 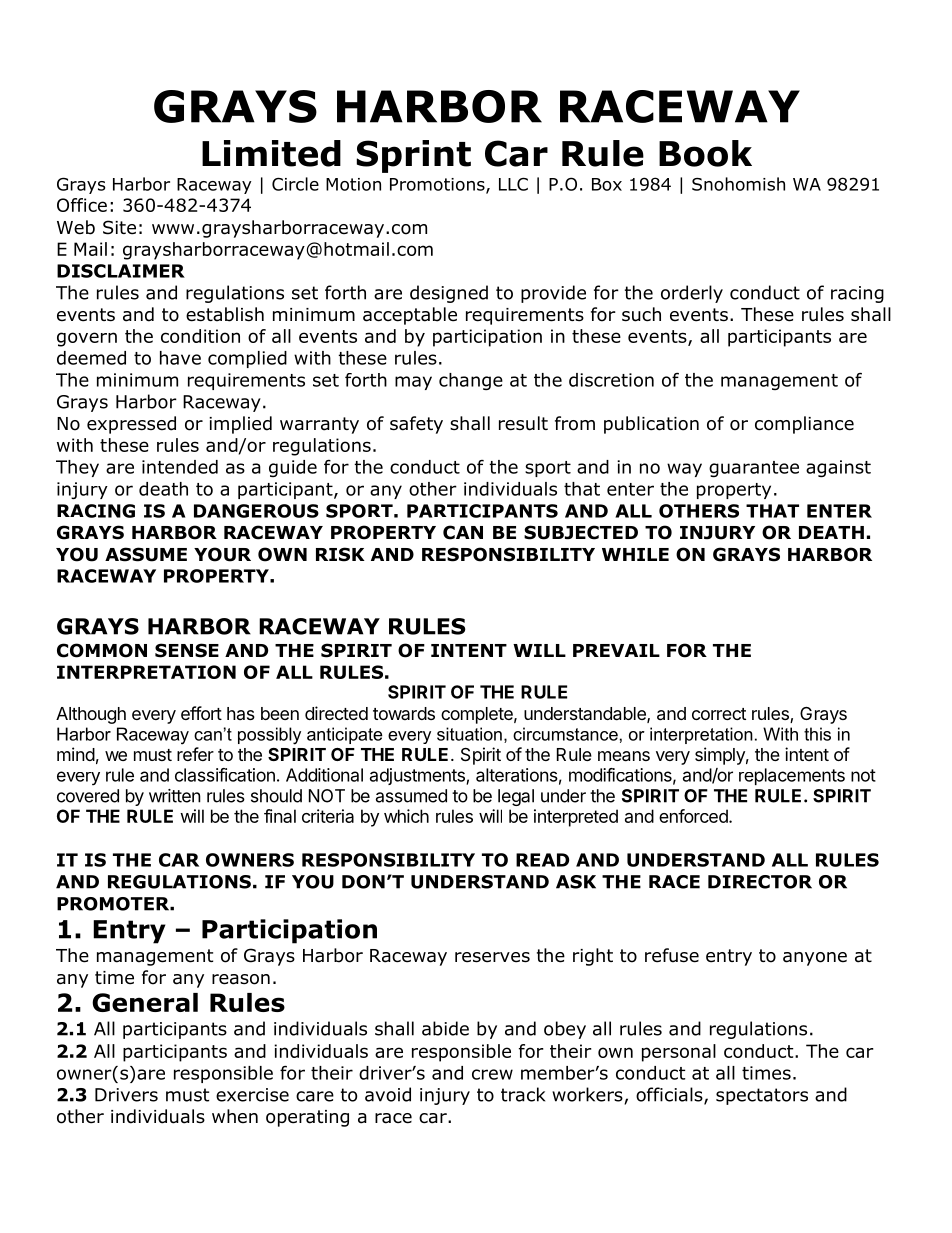 What do you see at coordinates (235, 1116) in the page?
I see `when` at bounding box center [235, 1116].
